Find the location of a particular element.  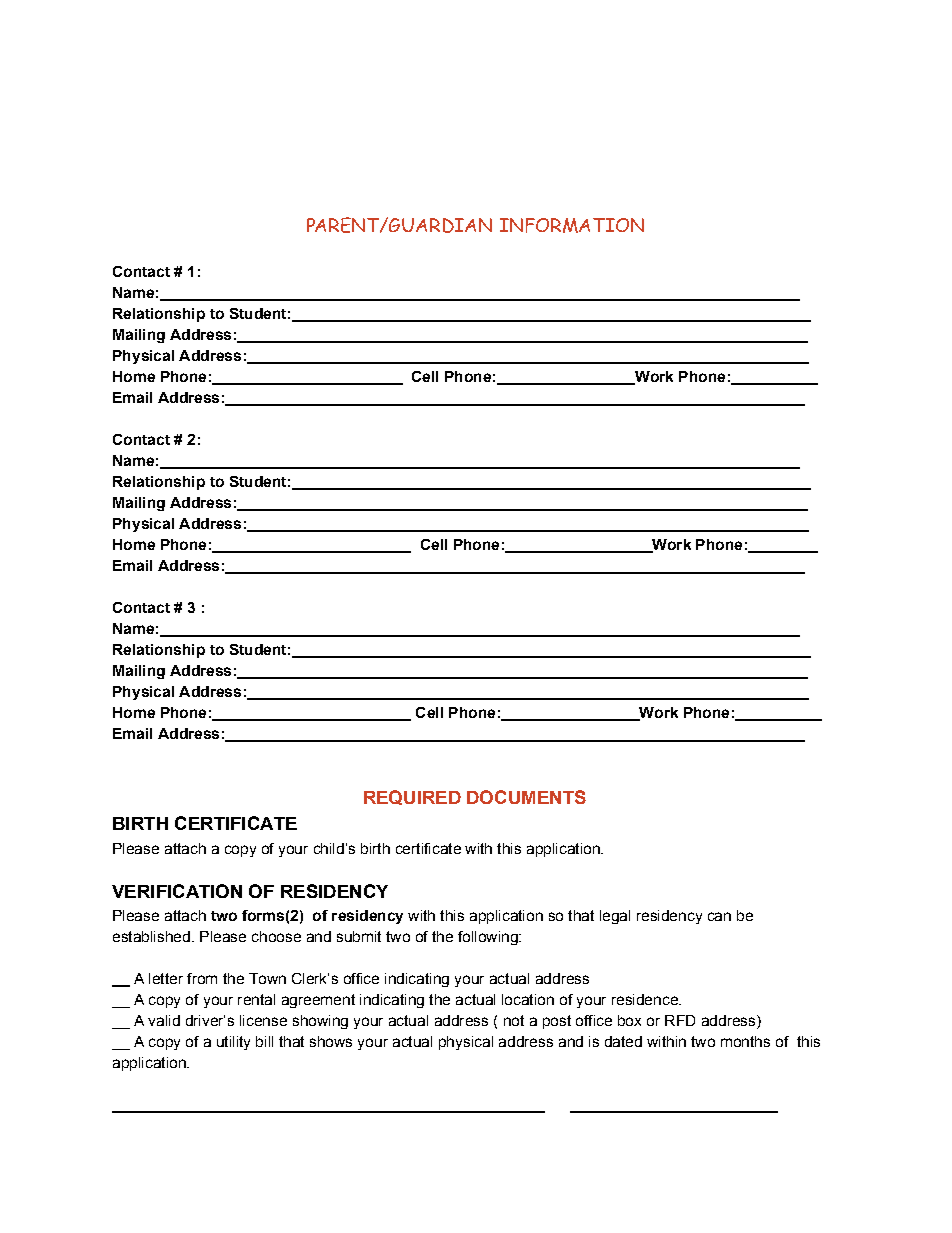

not is located at coordinates (514, 1020).
